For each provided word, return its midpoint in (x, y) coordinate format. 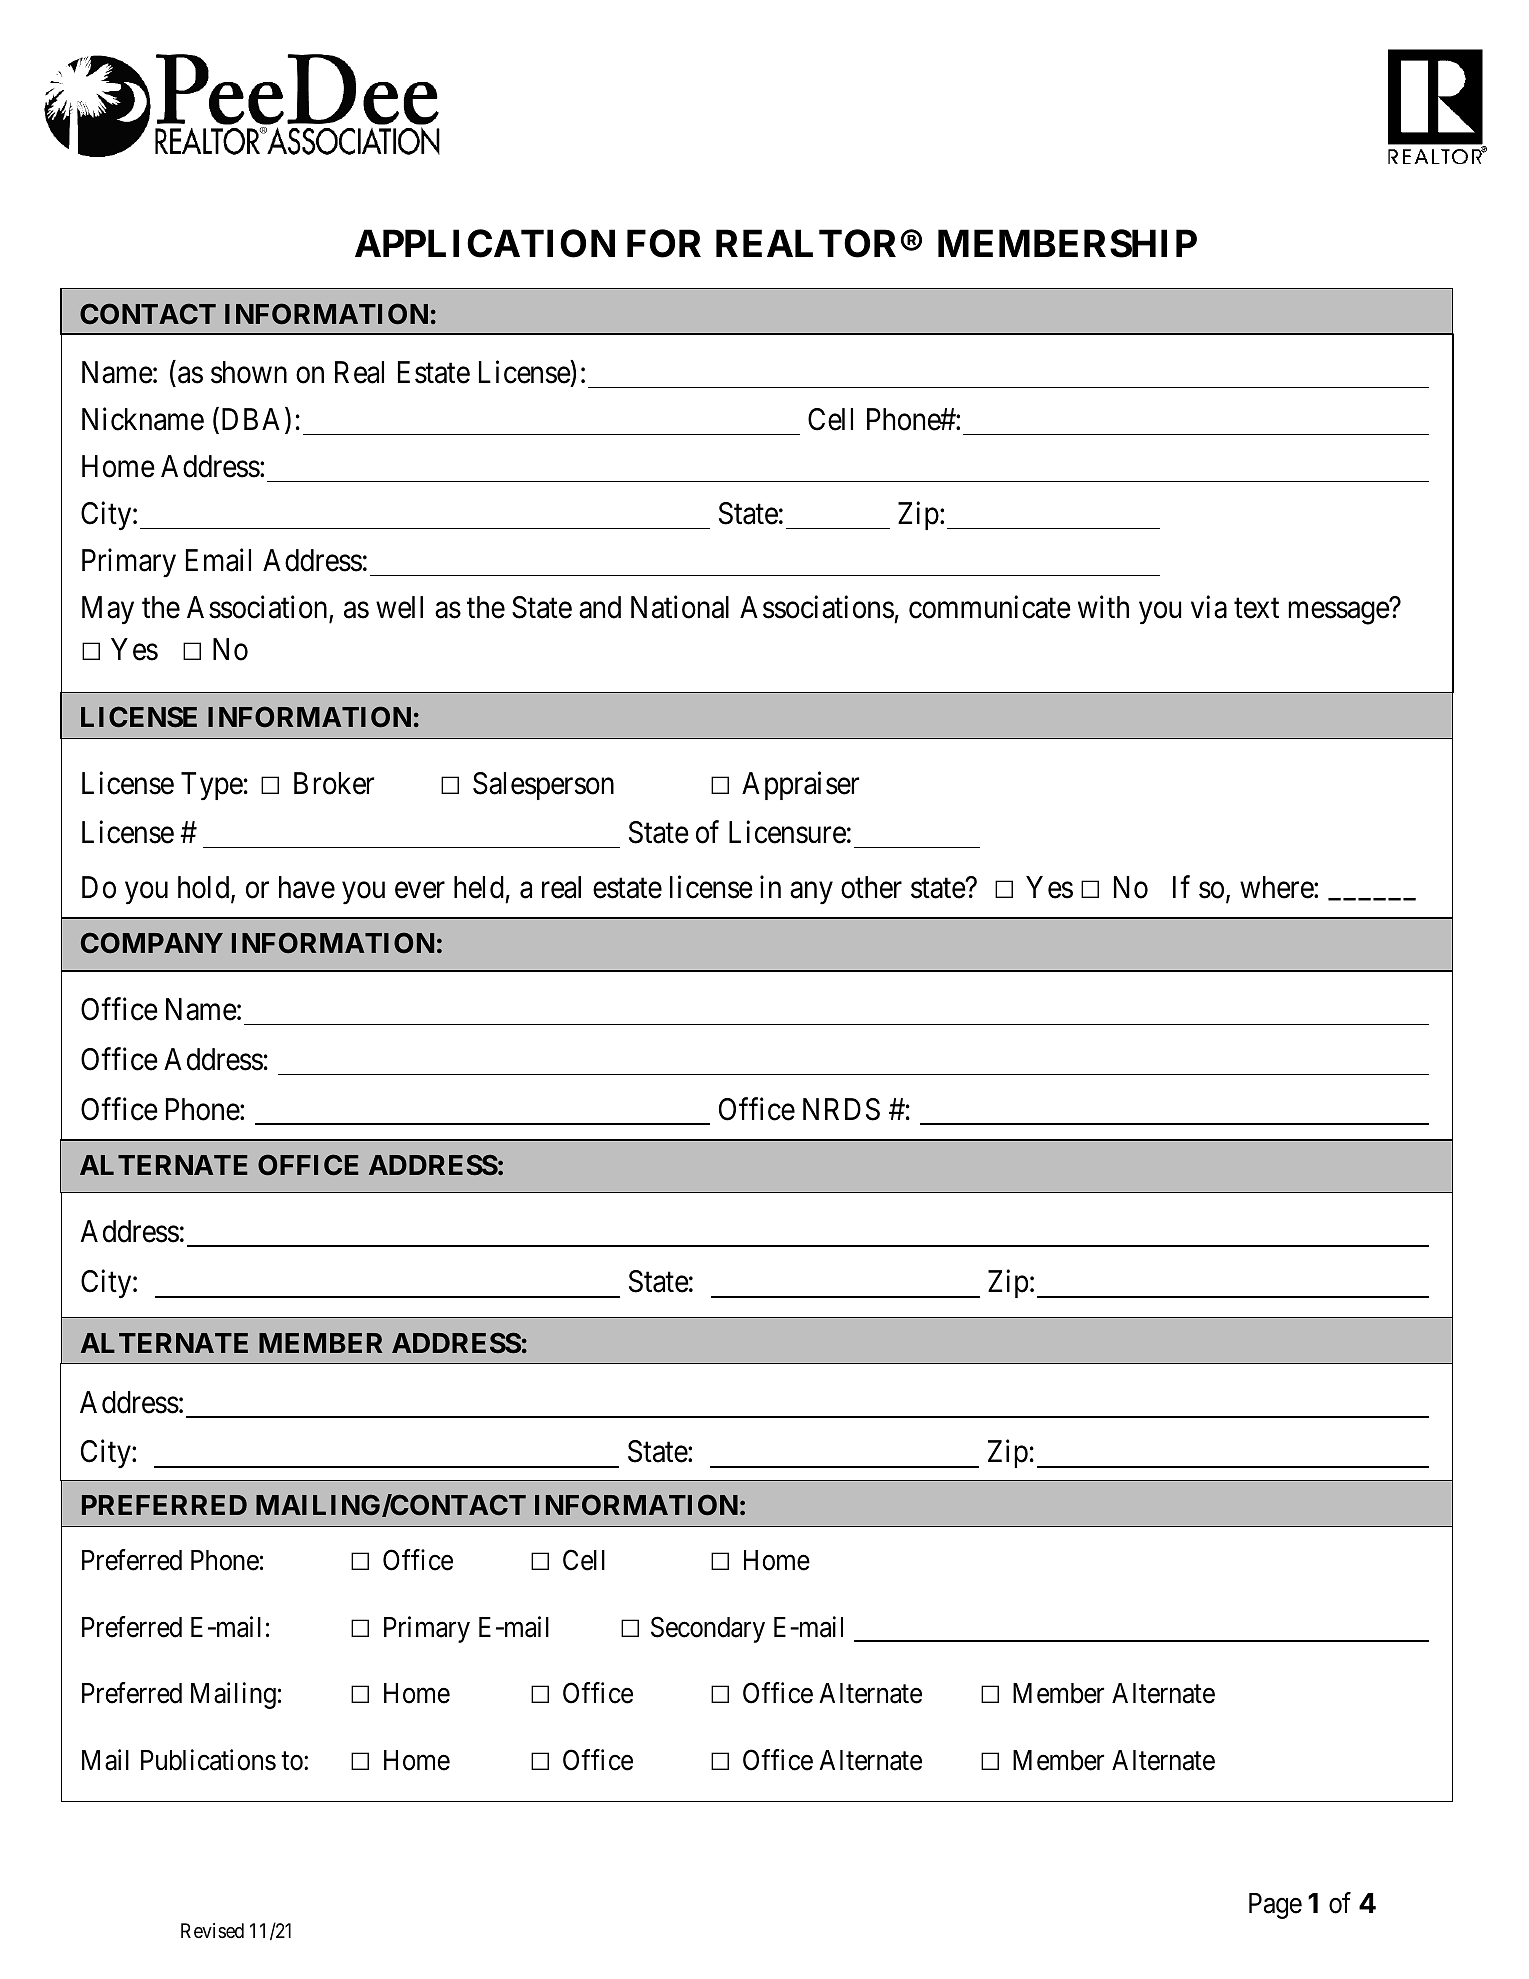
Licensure (787, 832)
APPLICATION (485, 244)
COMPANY (152, 942)
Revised (212, 1930)
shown (249, 372)
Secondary (708, 1629)
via (1209, 607)
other (871, 887)
